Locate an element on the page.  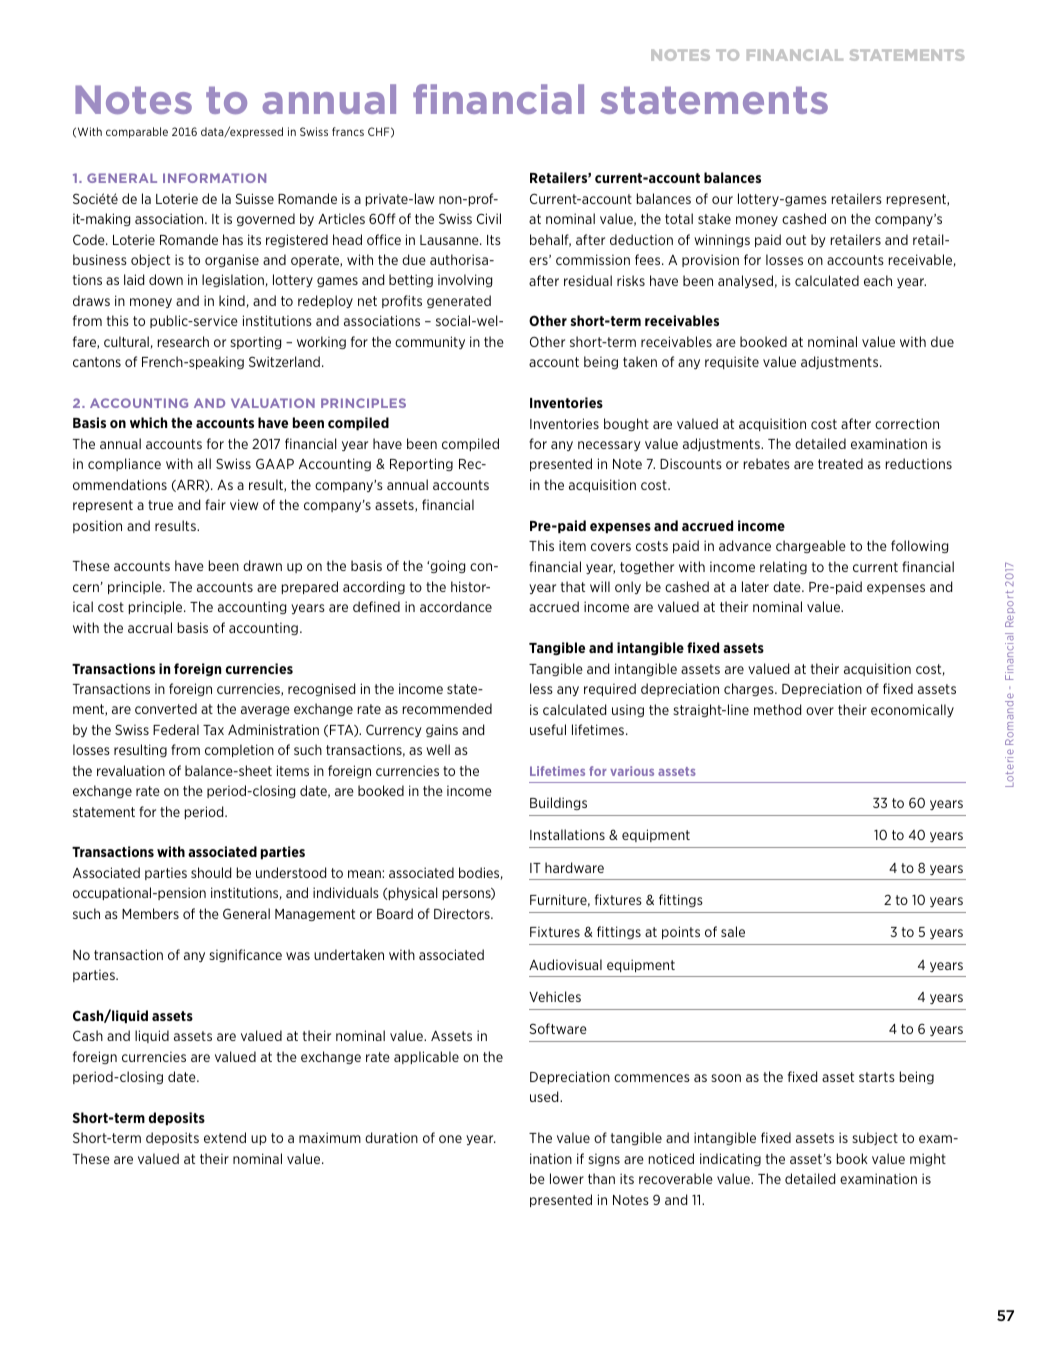
less is located at coordinates (541, 688).
